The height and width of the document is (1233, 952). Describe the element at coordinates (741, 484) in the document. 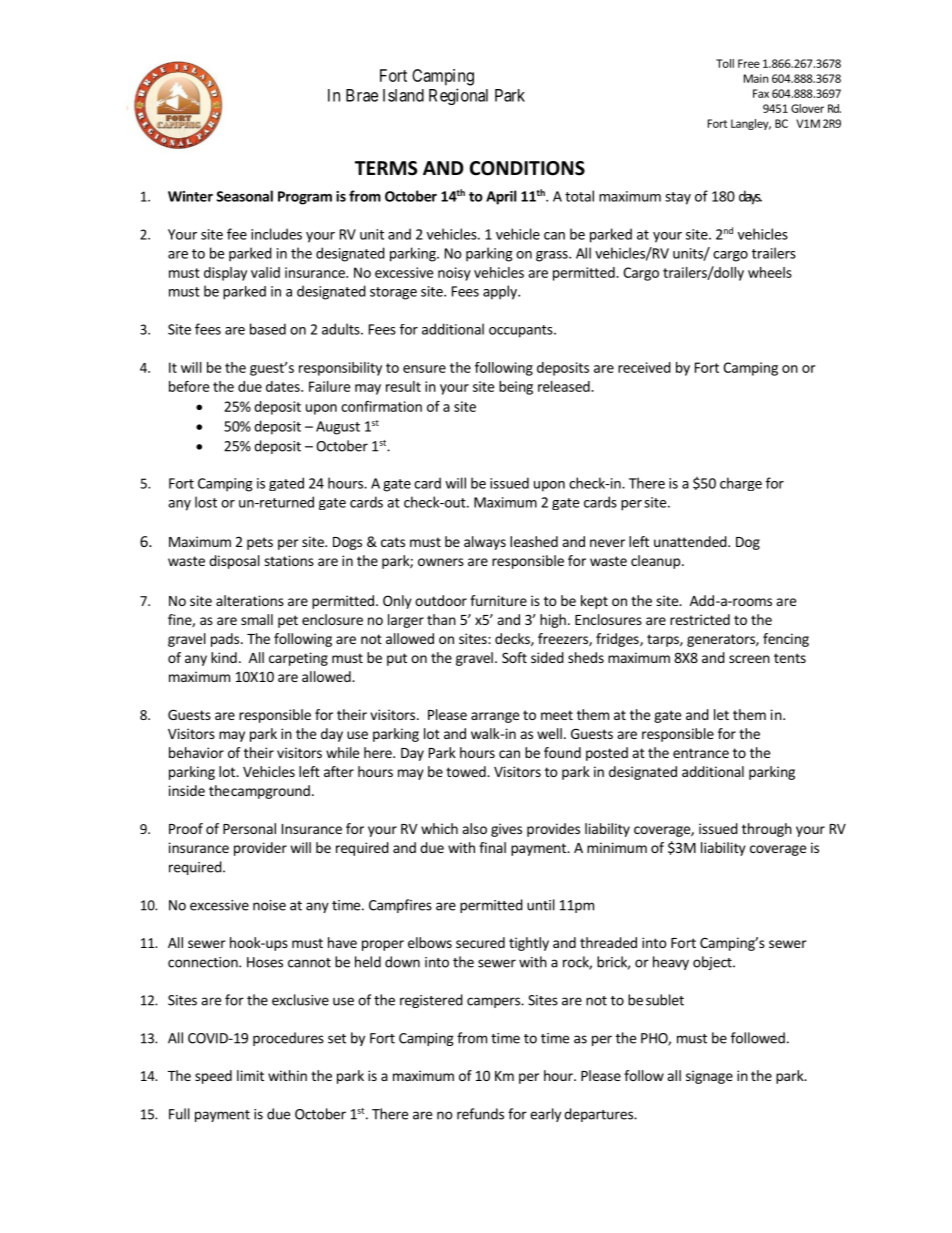

I see `charge` at that location.
